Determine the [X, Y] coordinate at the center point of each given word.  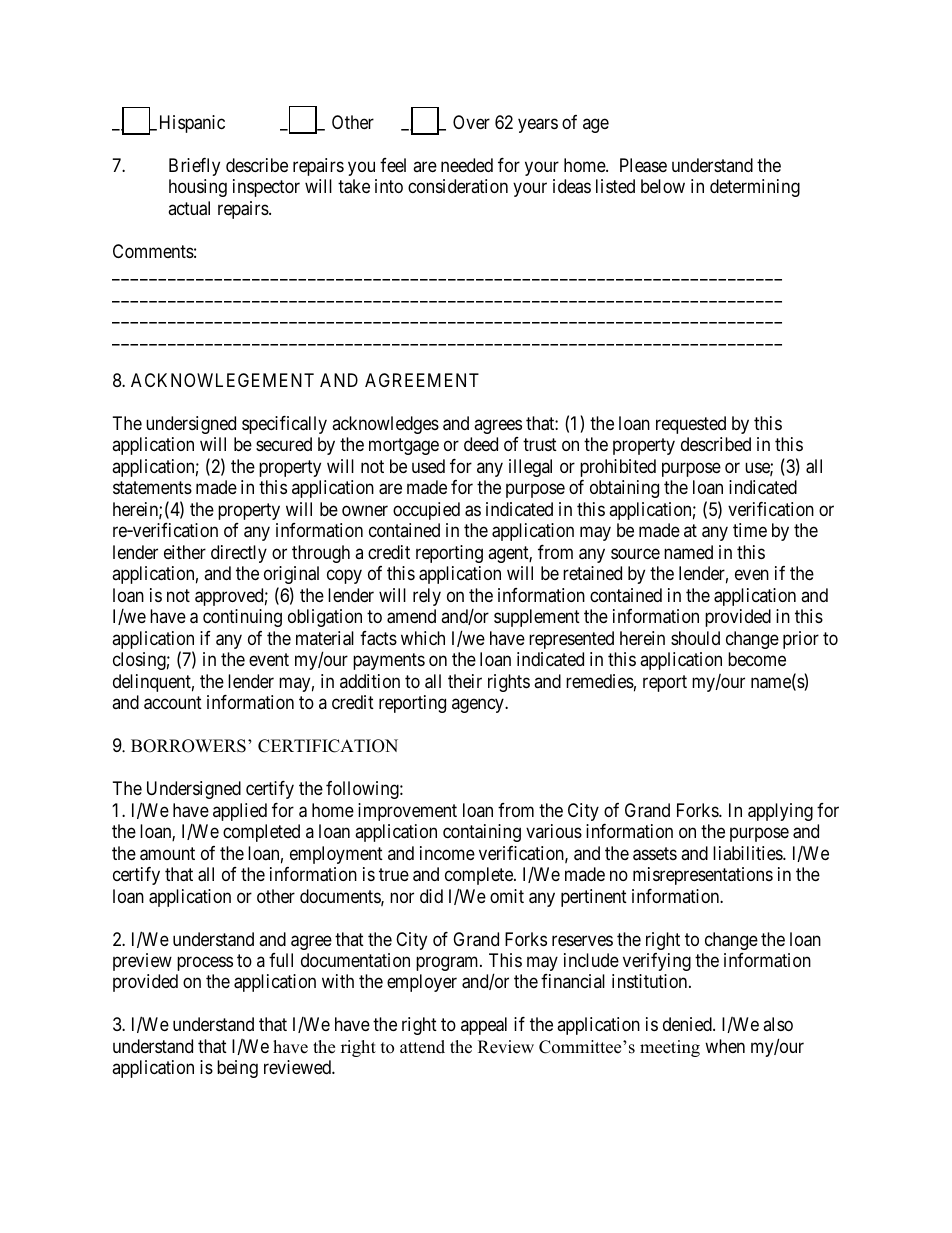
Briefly [194, 167]
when [725, 1046]
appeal [484, 1026]
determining [755, 188]
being [237, 1069]
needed [467, 165]
